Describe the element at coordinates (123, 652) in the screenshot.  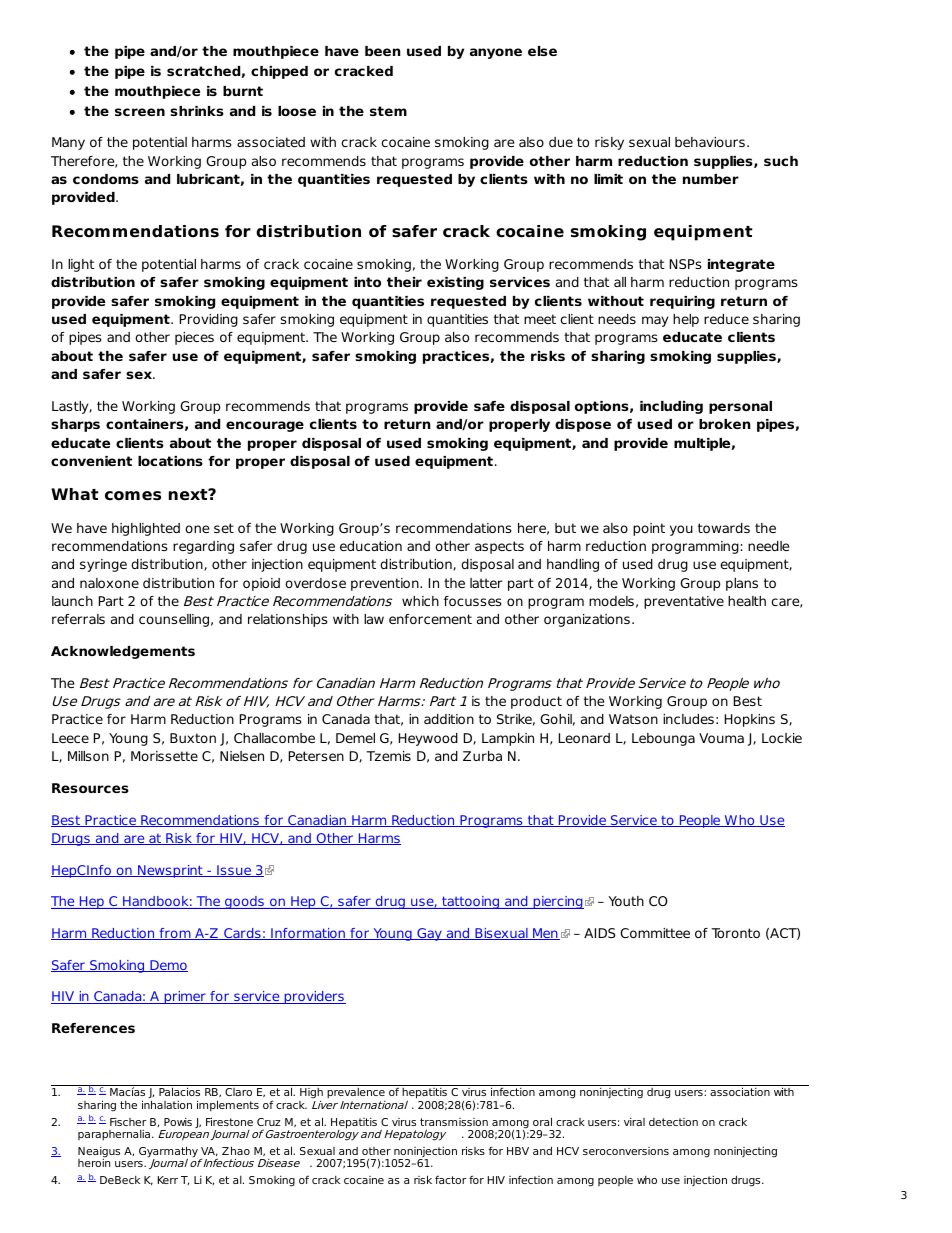
I see `Acknowledgements` at that location.
